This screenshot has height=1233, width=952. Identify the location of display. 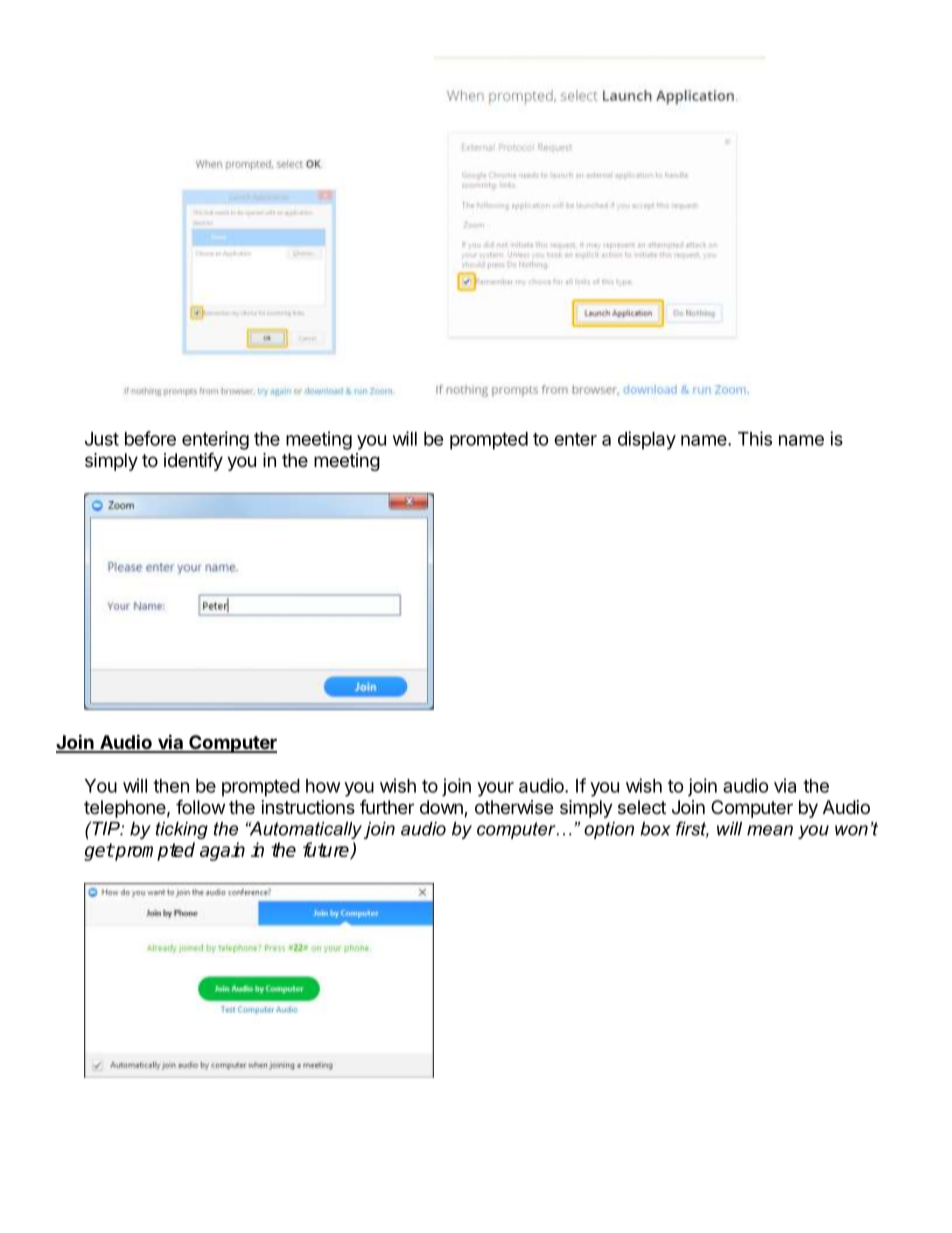
(647, 440).
